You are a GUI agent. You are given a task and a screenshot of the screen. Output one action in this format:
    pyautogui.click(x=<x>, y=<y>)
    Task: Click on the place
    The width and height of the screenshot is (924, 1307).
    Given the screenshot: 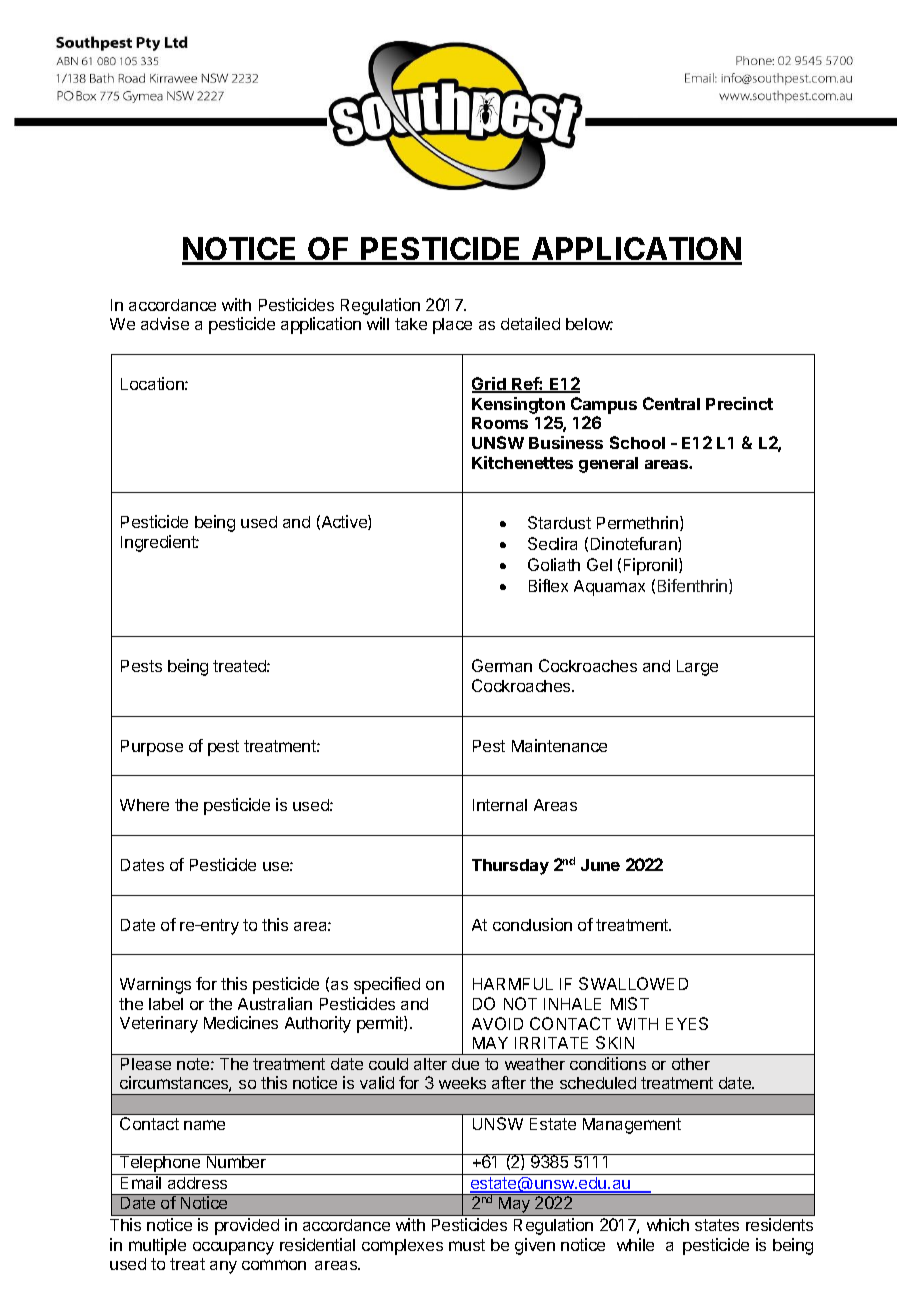 What is the action you would take?
    pyautogui.click(x=452, y=326)
